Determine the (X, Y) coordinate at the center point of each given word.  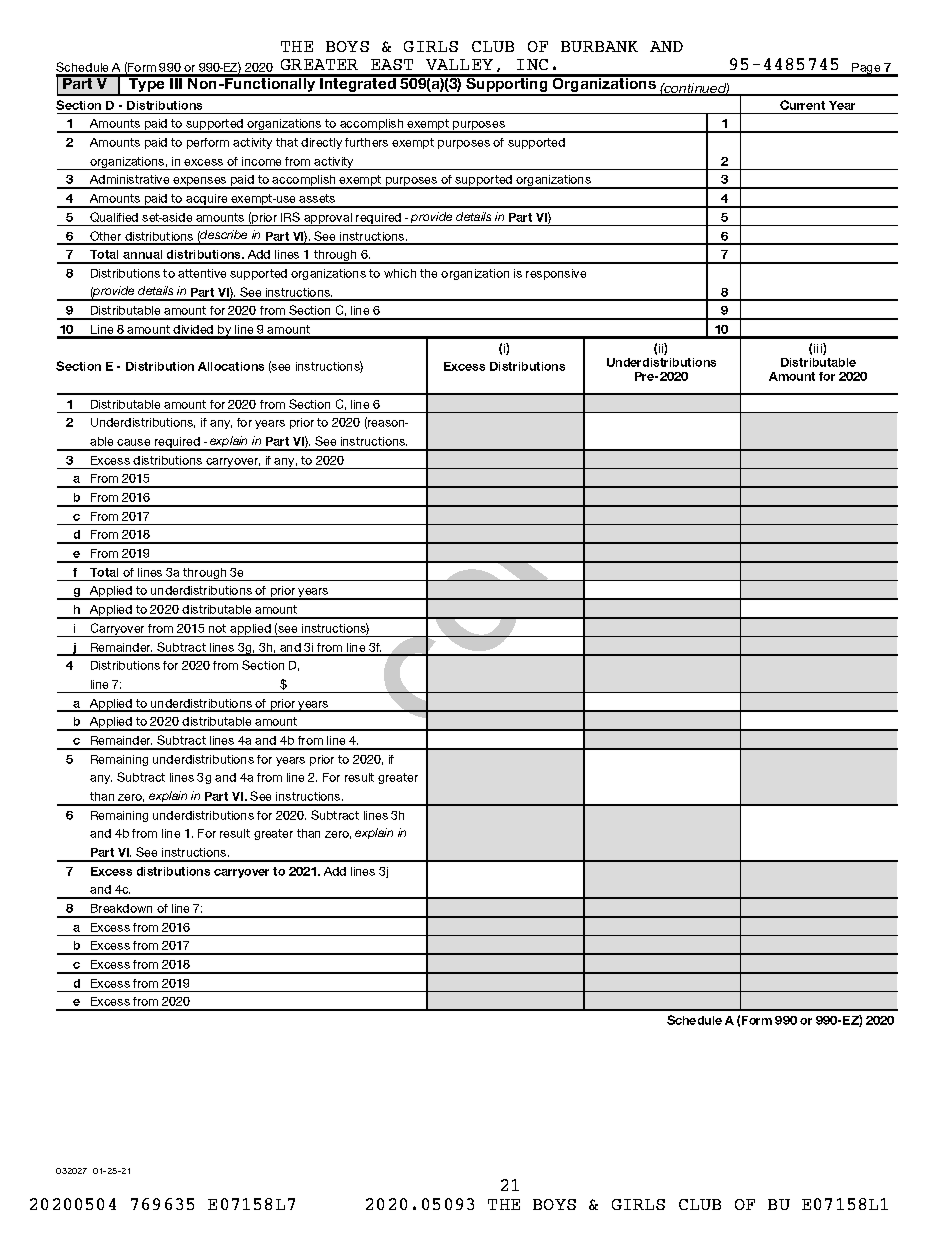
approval (328, 219)
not (217, 628)
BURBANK (599, 46)
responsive (556, 274)
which (400, 273)
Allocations (231, 366)
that (287, 142)
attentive (202, 273)
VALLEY (459, 64)
